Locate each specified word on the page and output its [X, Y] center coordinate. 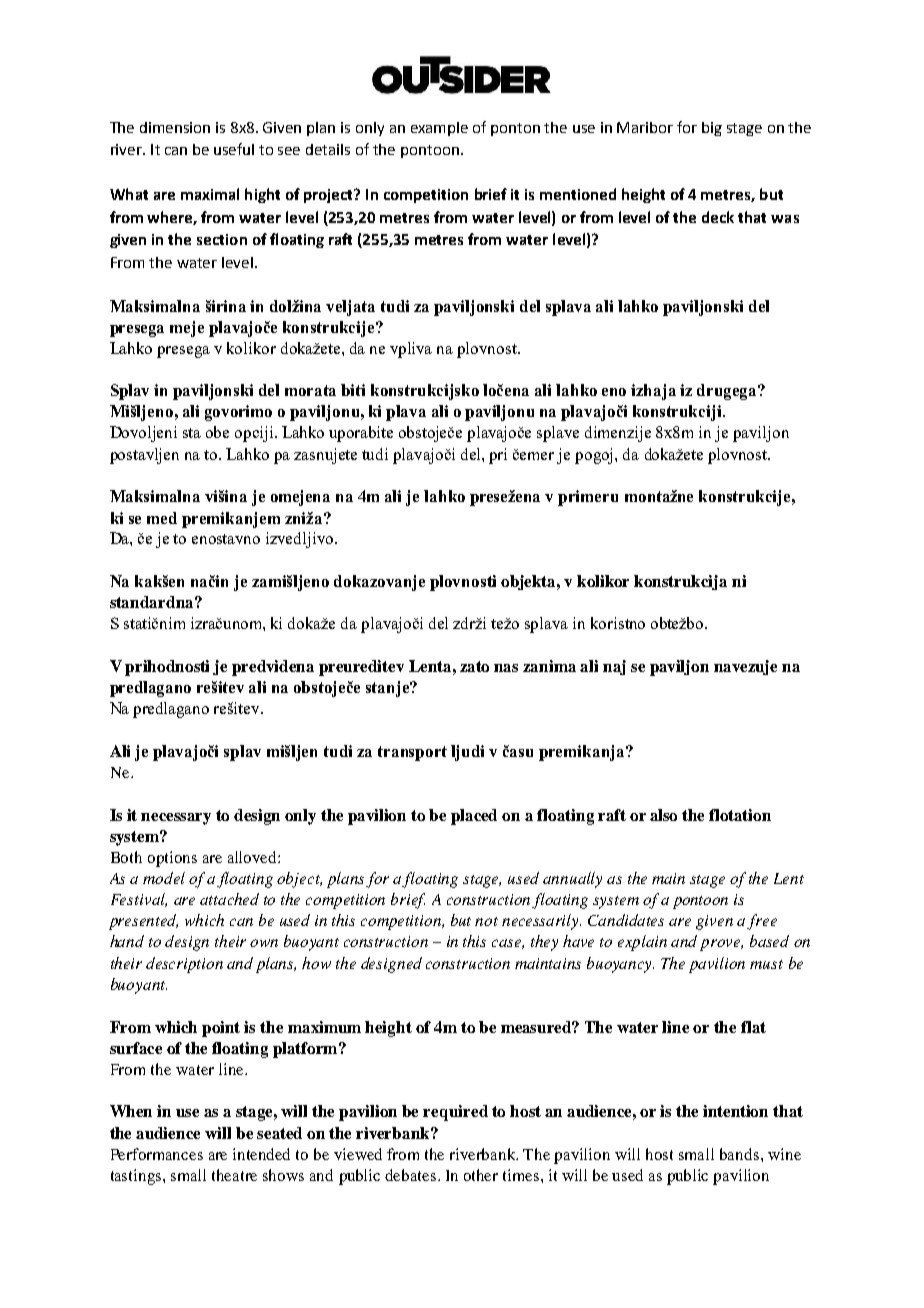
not [486, 921]
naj [614, 667]
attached [229, 899]
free [762, 922]
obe [217, 432]
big [712, 129]
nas [506, 668]
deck [718, 217]
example [439, 129]
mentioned [578, 194]
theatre [234, 1175]
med [162, 518]
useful [234, 149]
